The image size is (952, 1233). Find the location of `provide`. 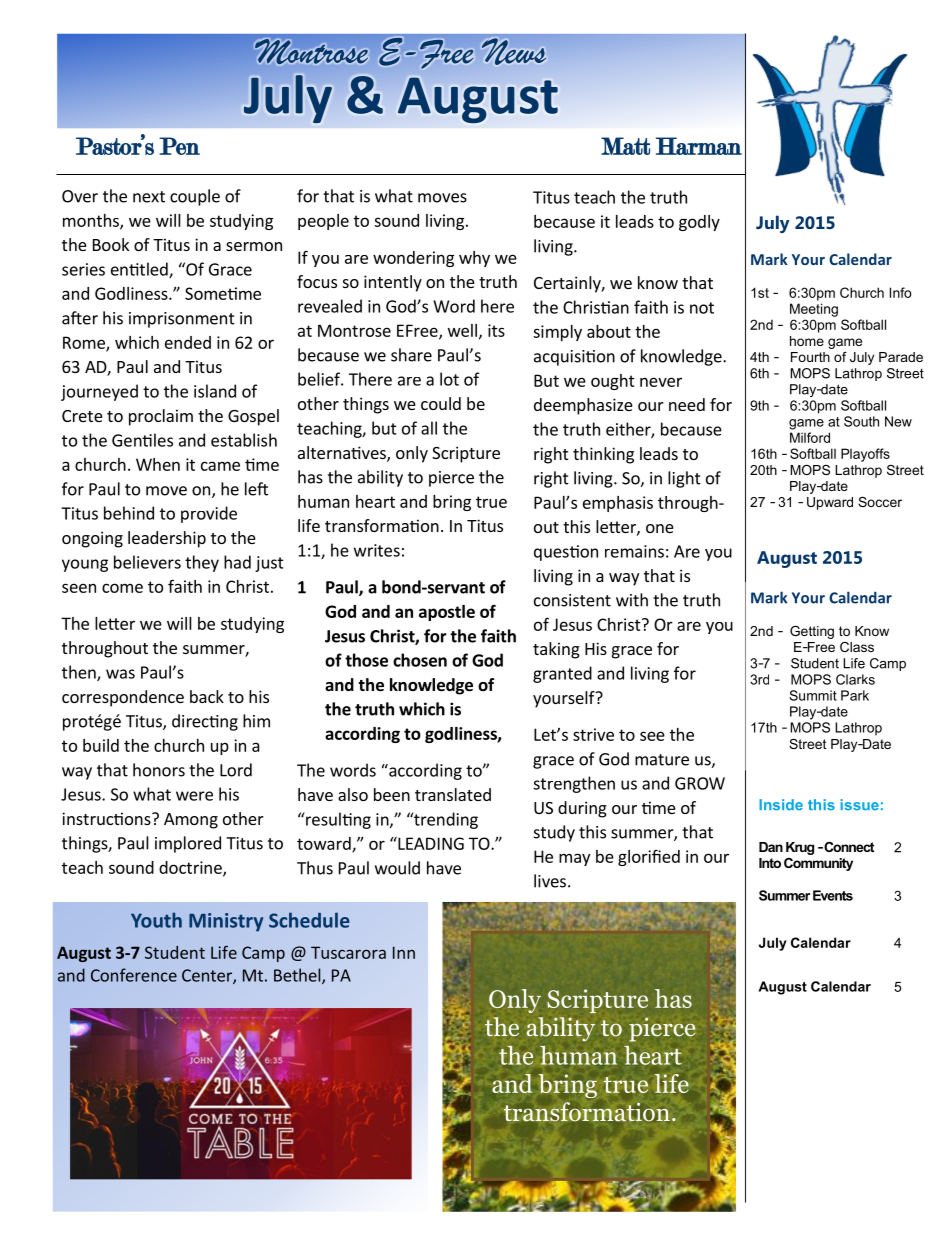

provide is located at coordinates (209, 514).
